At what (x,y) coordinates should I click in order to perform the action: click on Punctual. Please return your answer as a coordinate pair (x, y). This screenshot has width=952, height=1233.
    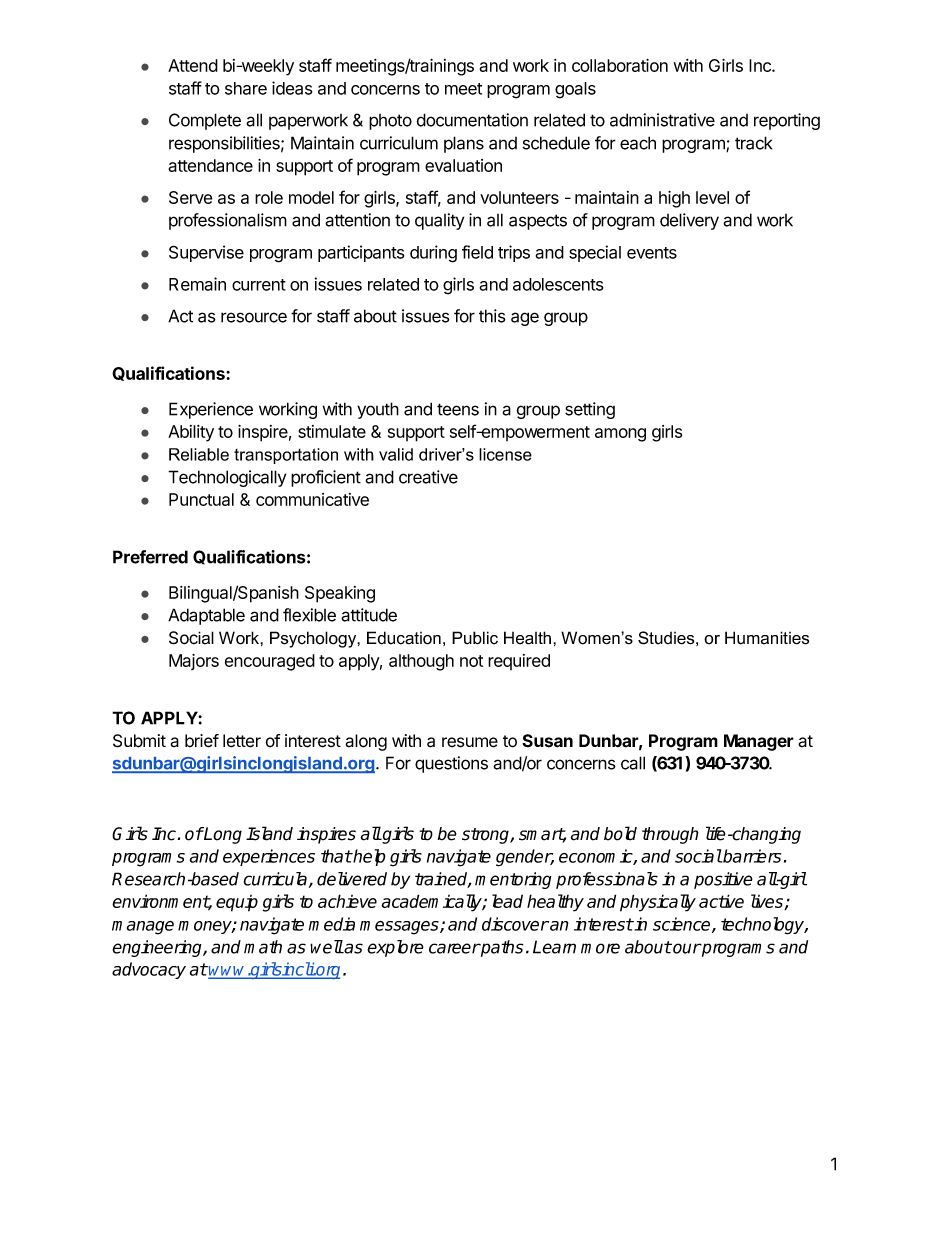
    Looking at the image, I should click on (201, 499).
